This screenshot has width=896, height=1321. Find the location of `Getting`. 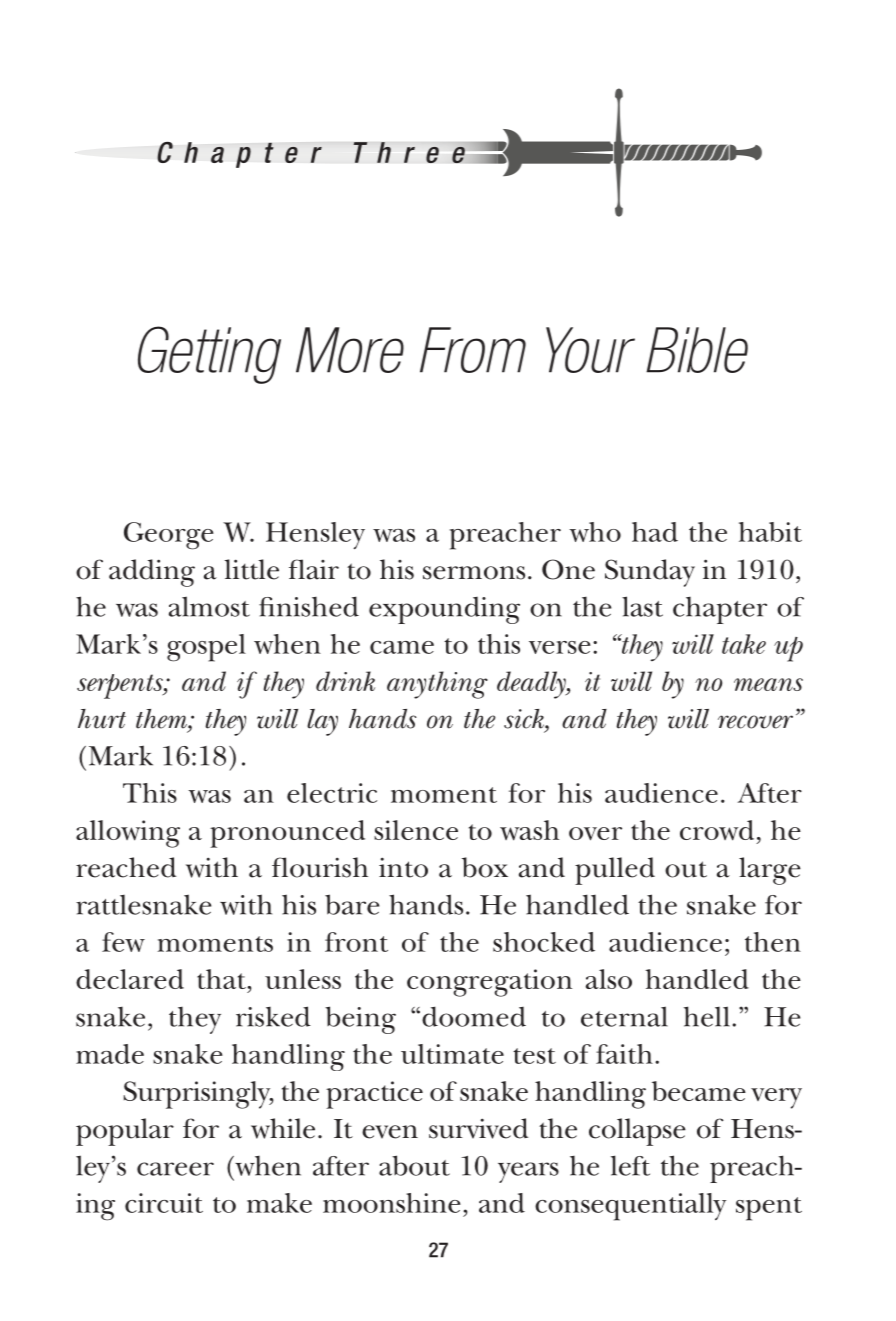

Getting is located at coordinates (209, 355).
